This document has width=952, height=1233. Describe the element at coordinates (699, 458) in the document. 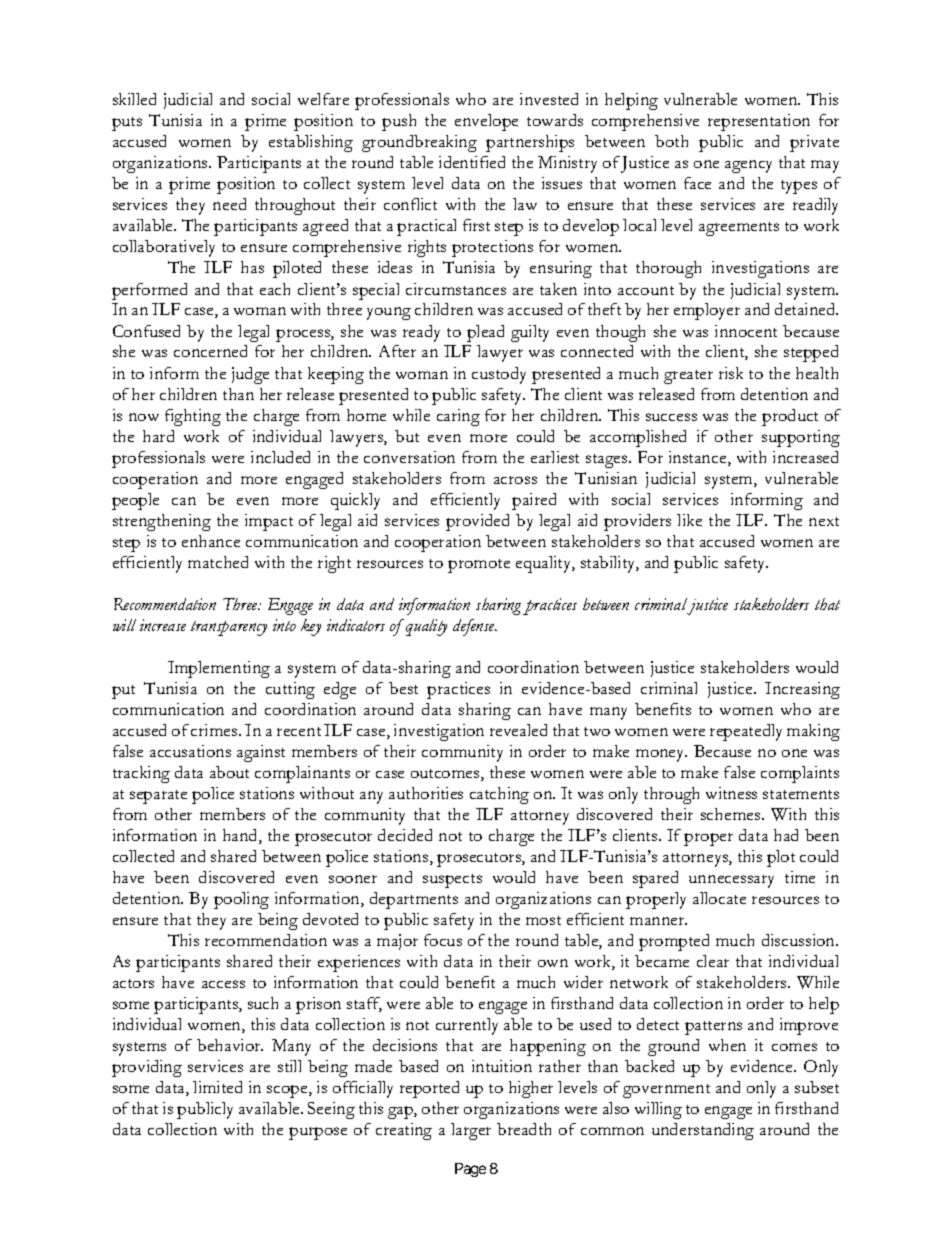

I see `instance` at that location.
